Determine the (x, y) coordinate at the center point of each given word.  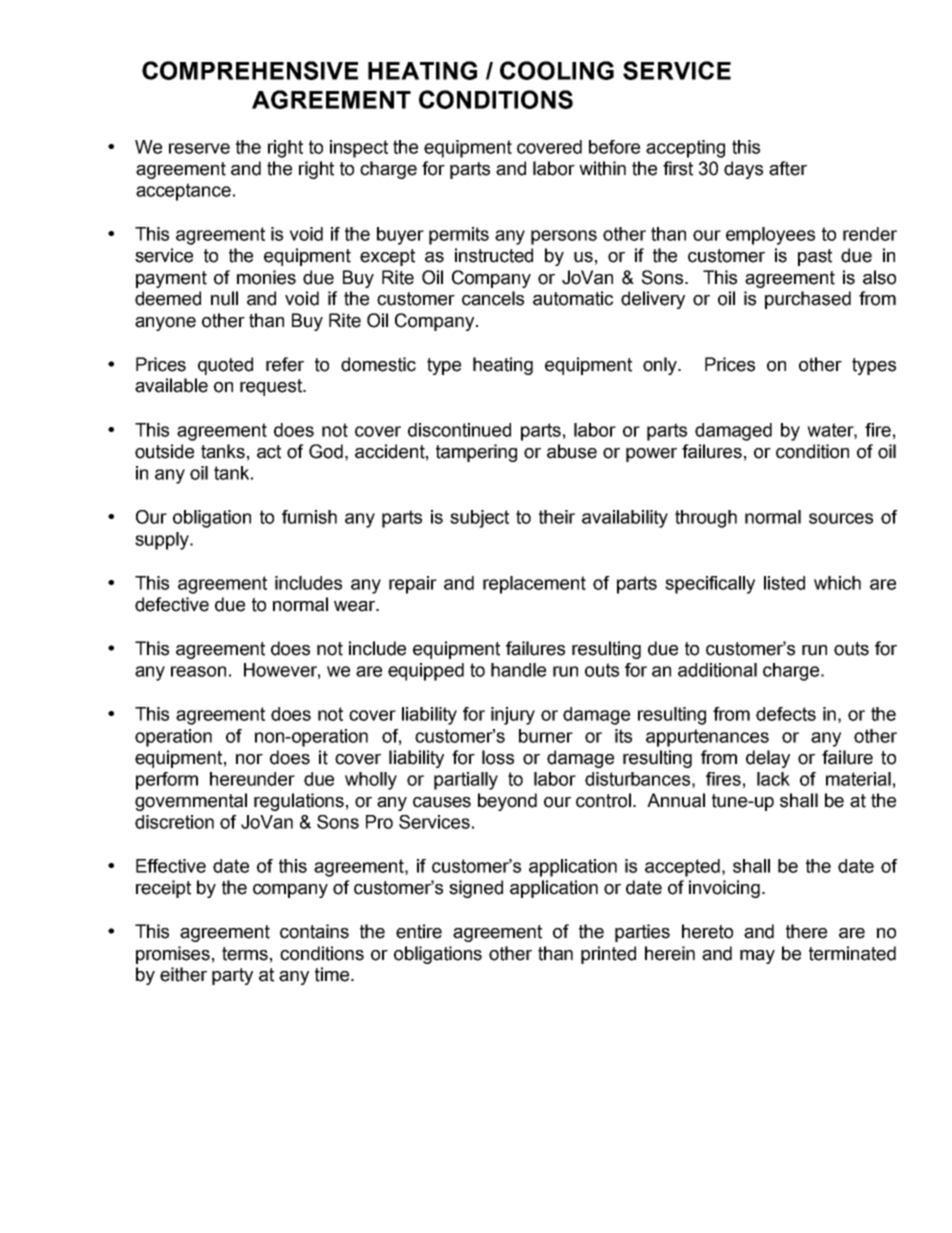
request (272, 387)
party (232, 976)
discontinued (459, 430)
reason (198, 671)
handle (518, 670)
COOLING (557, 70)
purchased (808, 300)
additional (717, 670)
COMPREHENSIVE (250, 70)
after (788, 168)
